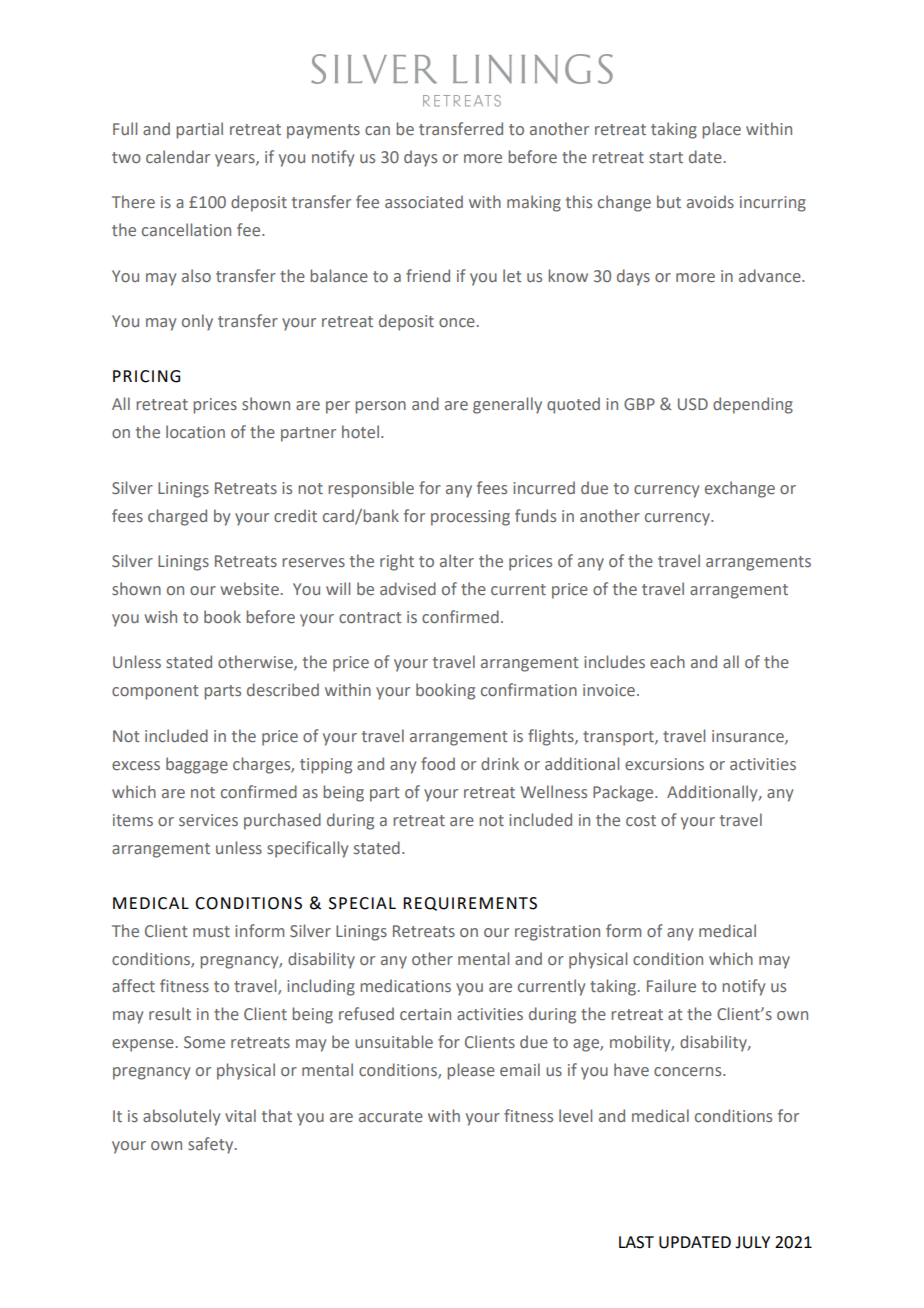  I want to click on confirmation, so click(529, 689).
